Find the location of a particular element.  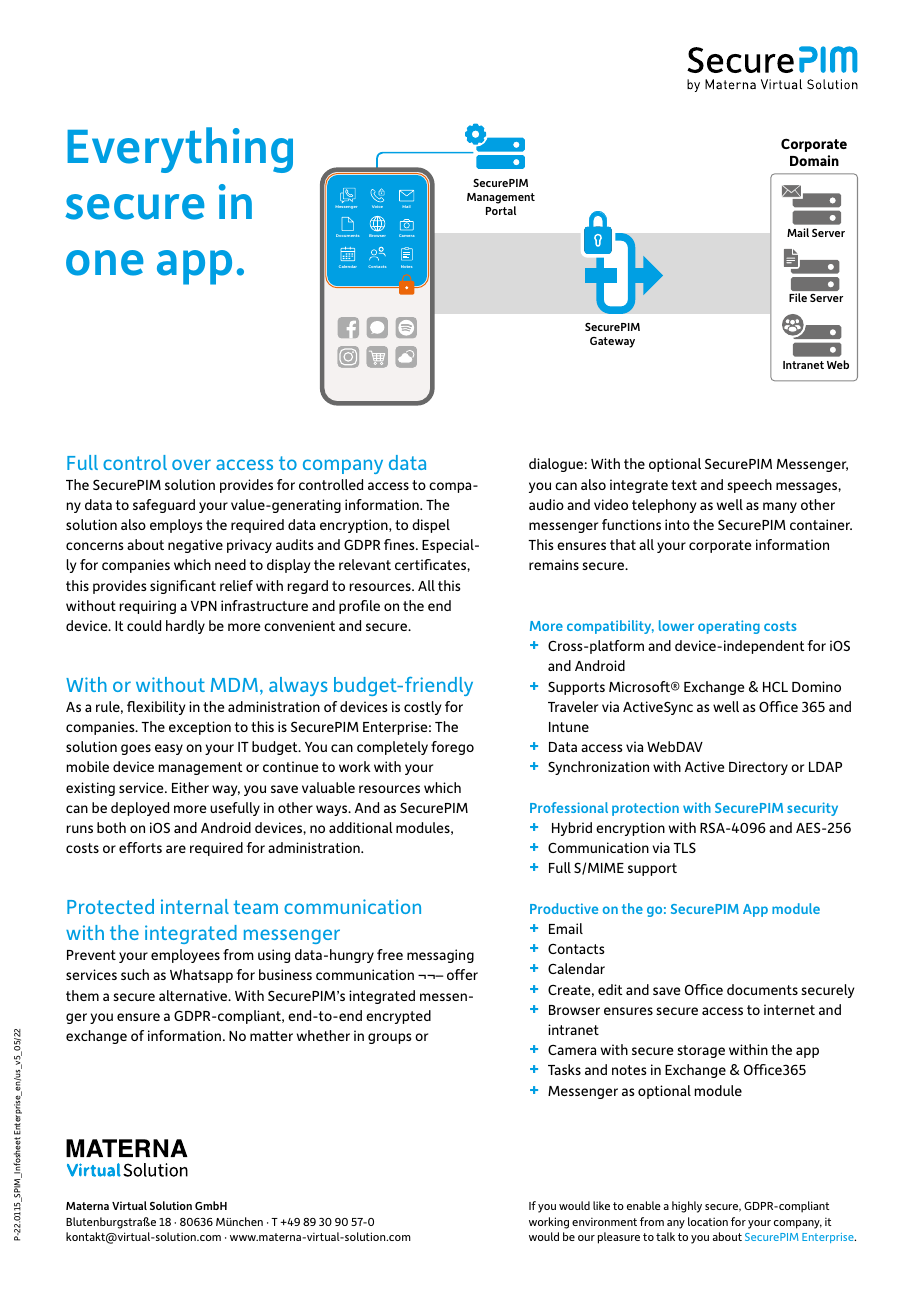

Portal is located at coordinates (501, 210).
